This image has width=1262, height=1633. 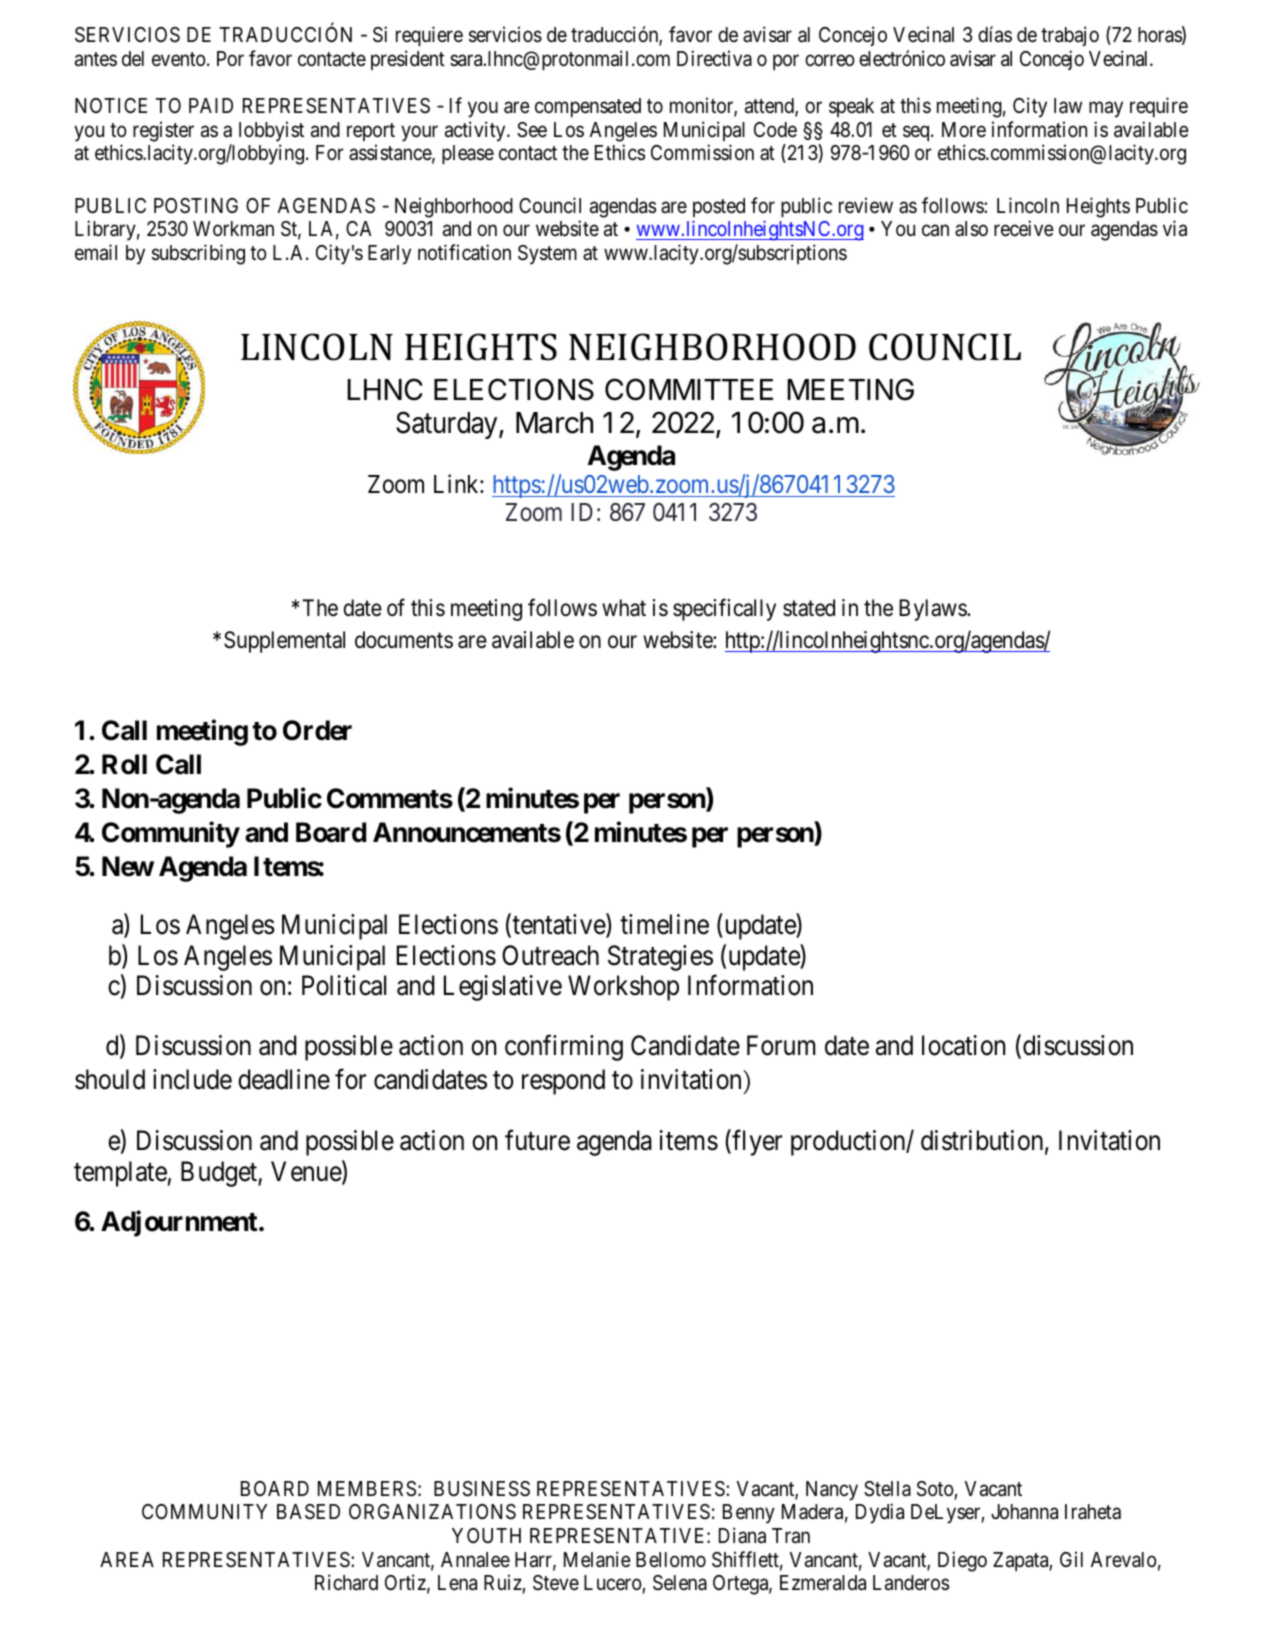 I want to click on PAID, so click(x=211, y=105).
